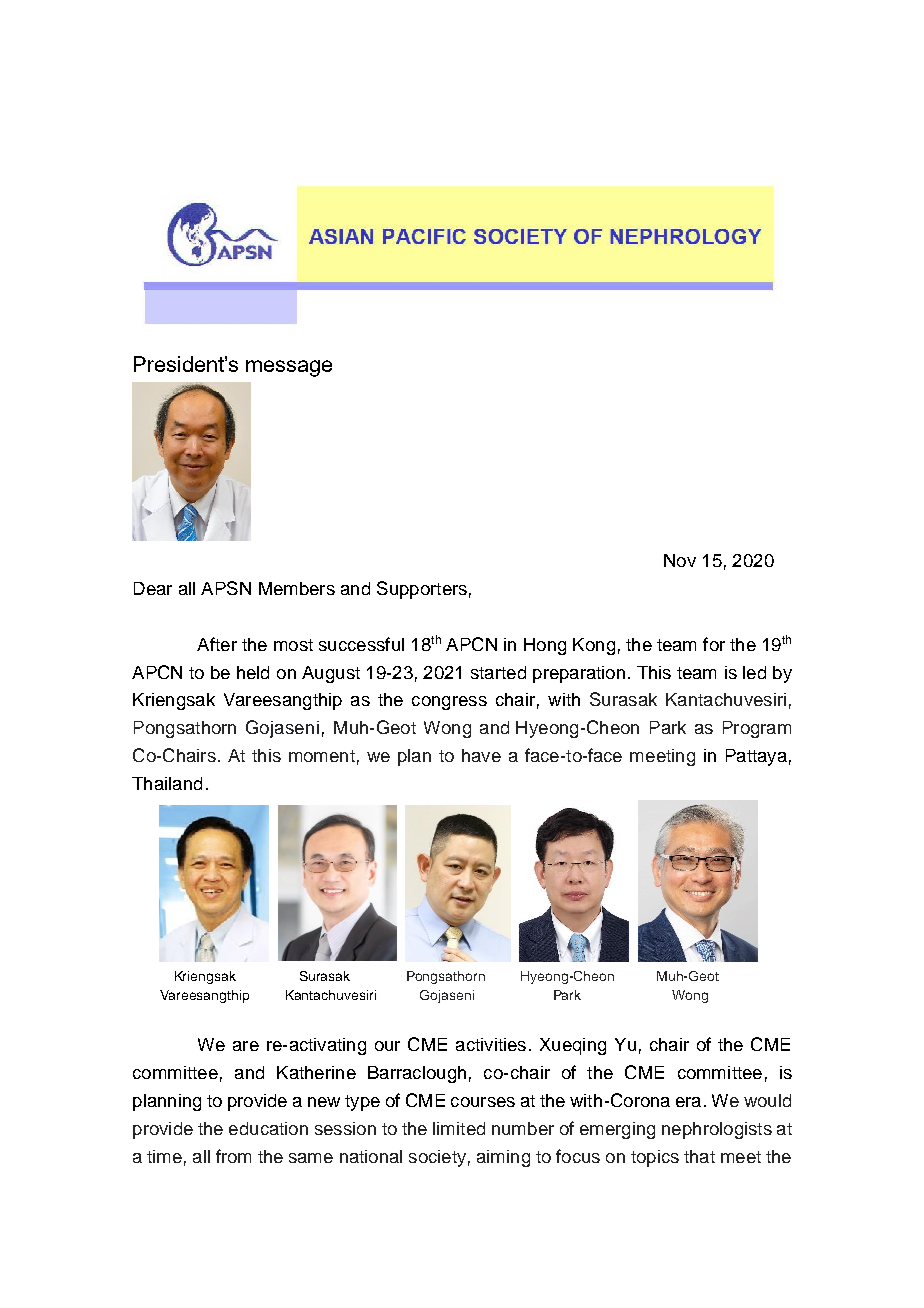  What do you see at coordinates (422, 590) in the image?
I see `Supporters` at bounding box center [422, 590].
